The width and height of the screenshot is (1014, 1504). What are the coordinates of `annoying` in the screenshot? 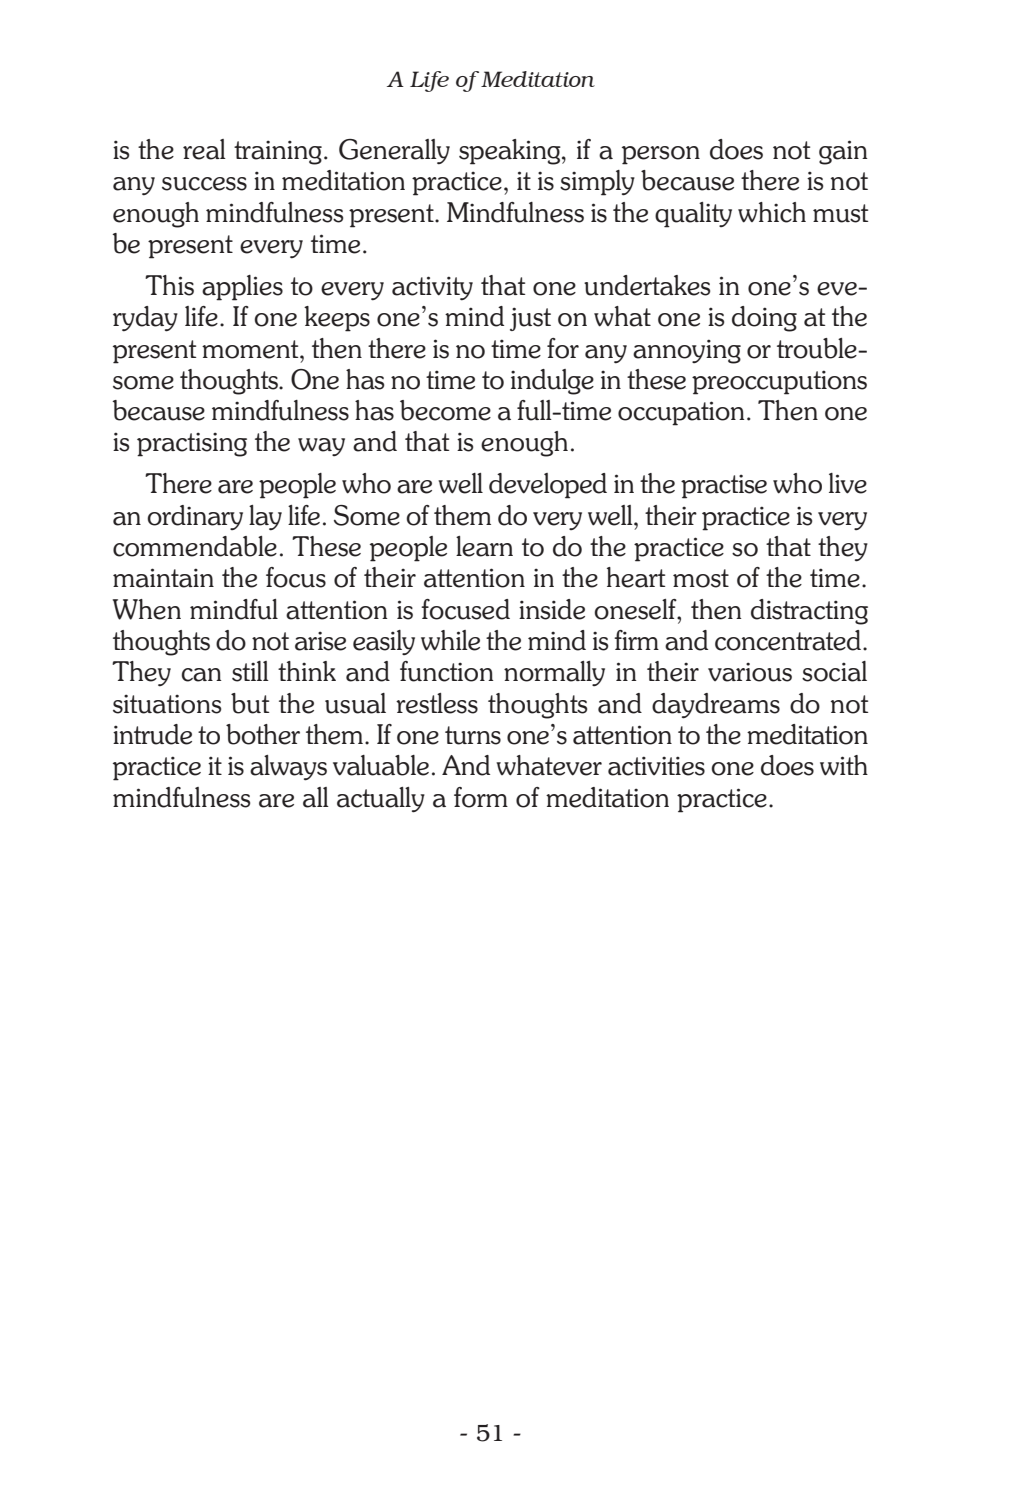 It's located at (687, 351).
